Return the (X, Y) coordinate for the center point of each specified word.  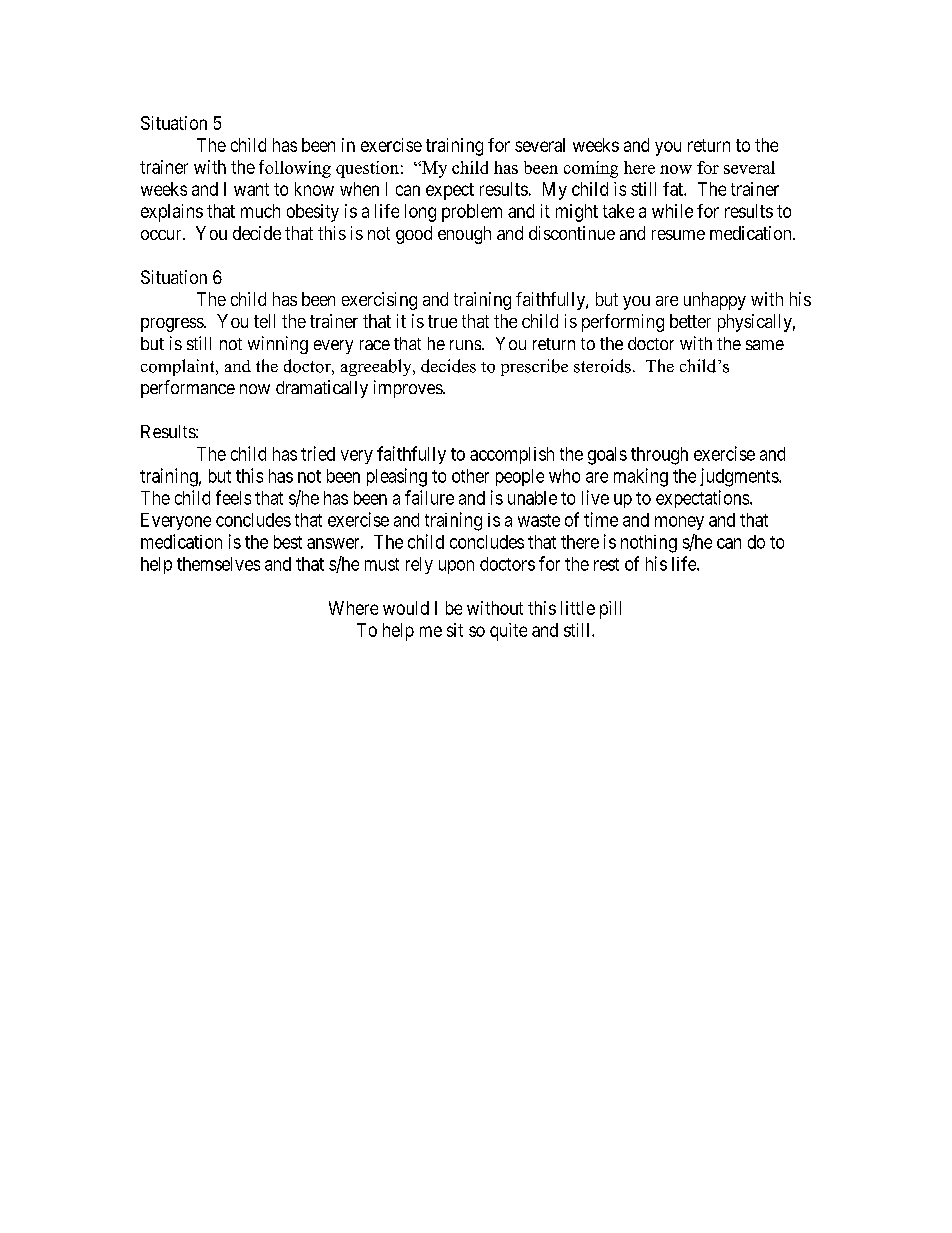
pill (610, 610)
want (251, 189)
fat (674, 189)
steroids (602, 366)
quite (508, 632)
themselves (218, 564)
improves (409, 389)
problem (472, 213)
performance (188, 389)
